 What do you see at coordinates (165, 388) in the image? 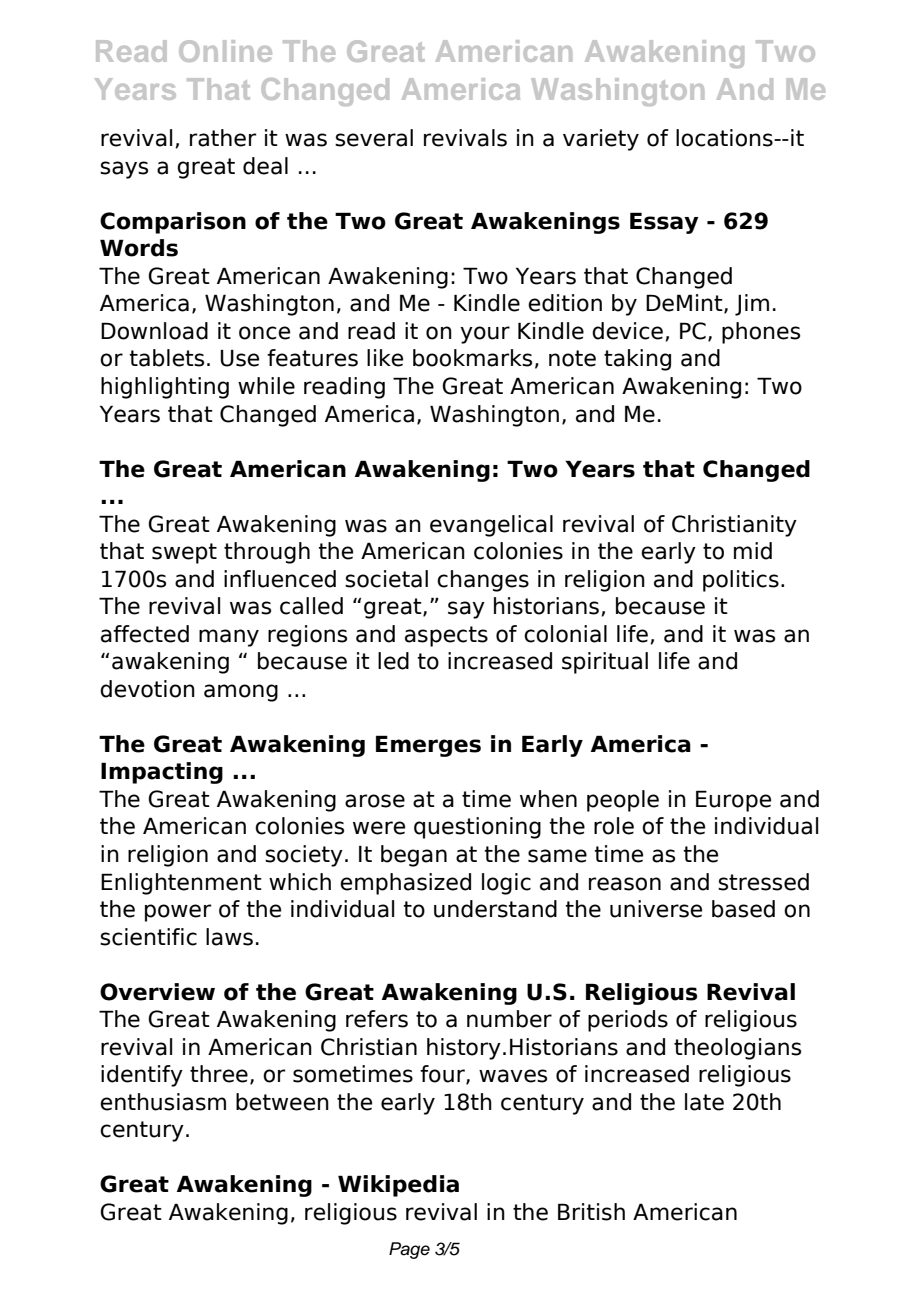
I see `highlighting` at bounding box center [165, 388].
